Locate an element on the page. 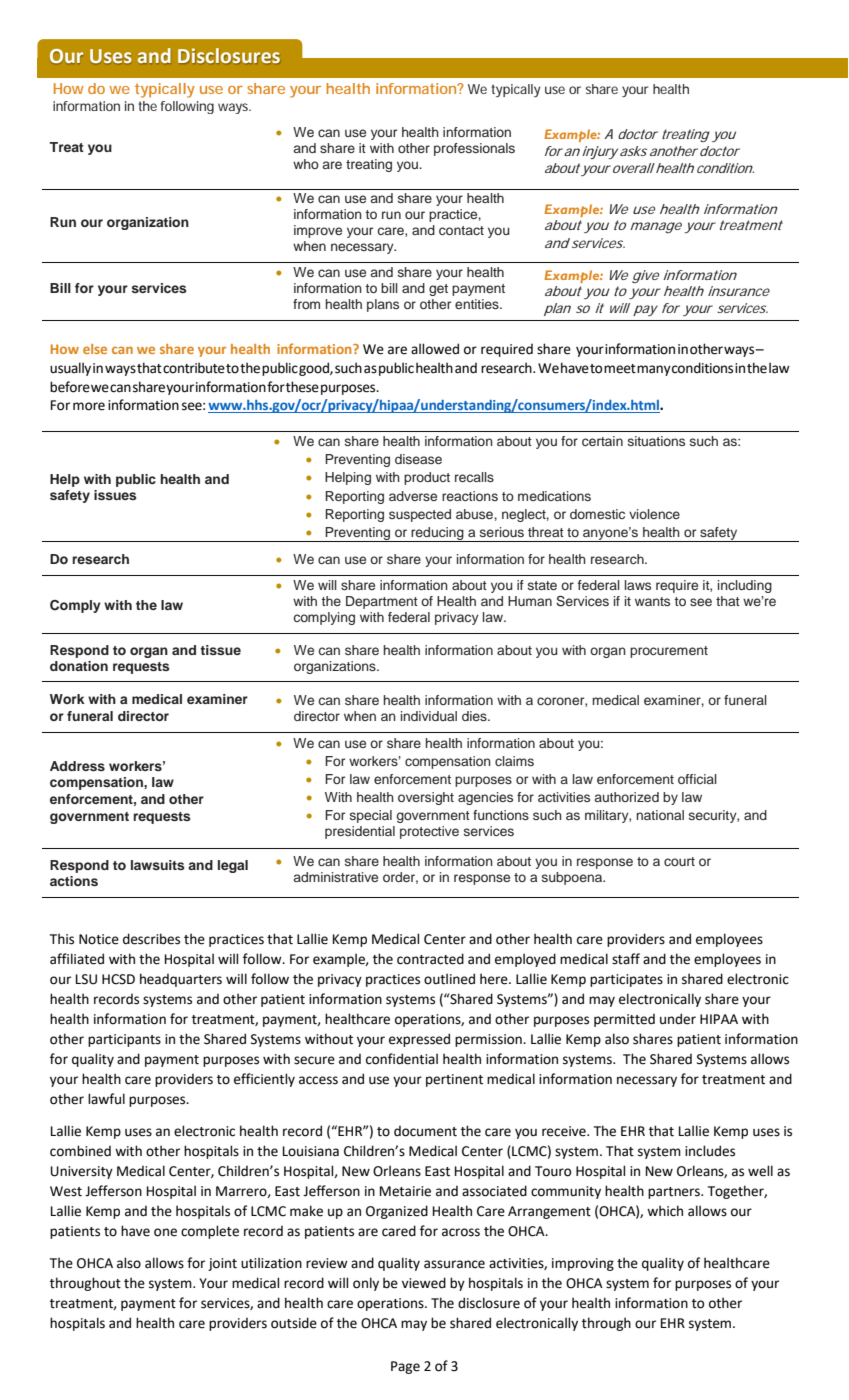  wants is located at coordinates (652, 601).
